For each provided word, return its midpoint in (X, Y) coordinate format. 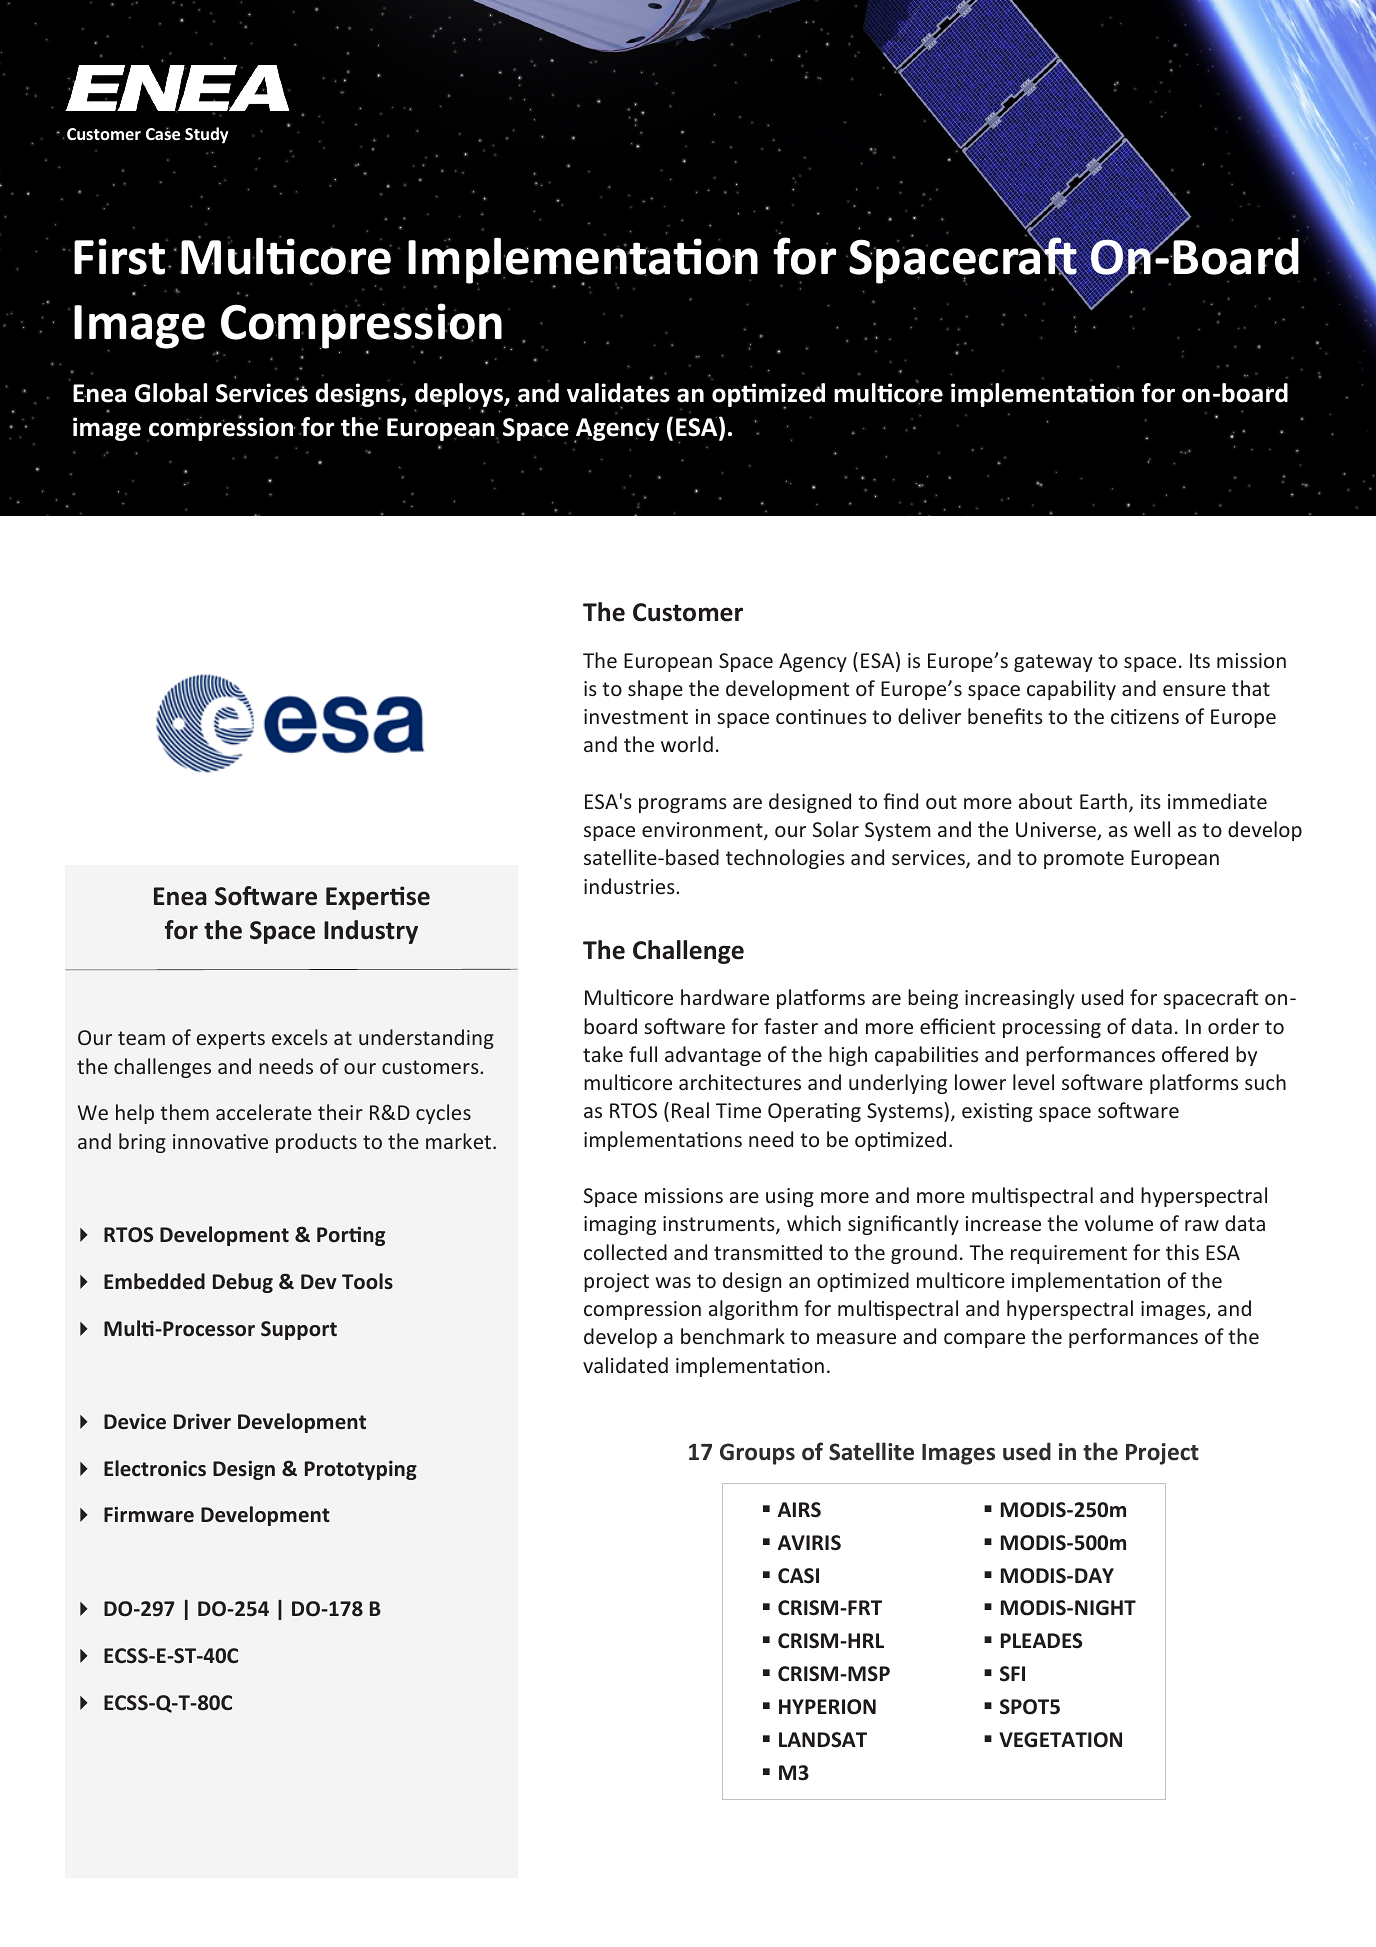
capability (1071, 690)
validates (618, 393)
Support (299, 1330)
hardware (725, 997)
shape (655, 690)
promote (1084, 860)
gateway (1053, 663)
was (673, 1282)
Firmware (149, 1514)
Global (171, 393)
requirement (1069, 1254)
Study (207, 135)
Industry (371, 932)
